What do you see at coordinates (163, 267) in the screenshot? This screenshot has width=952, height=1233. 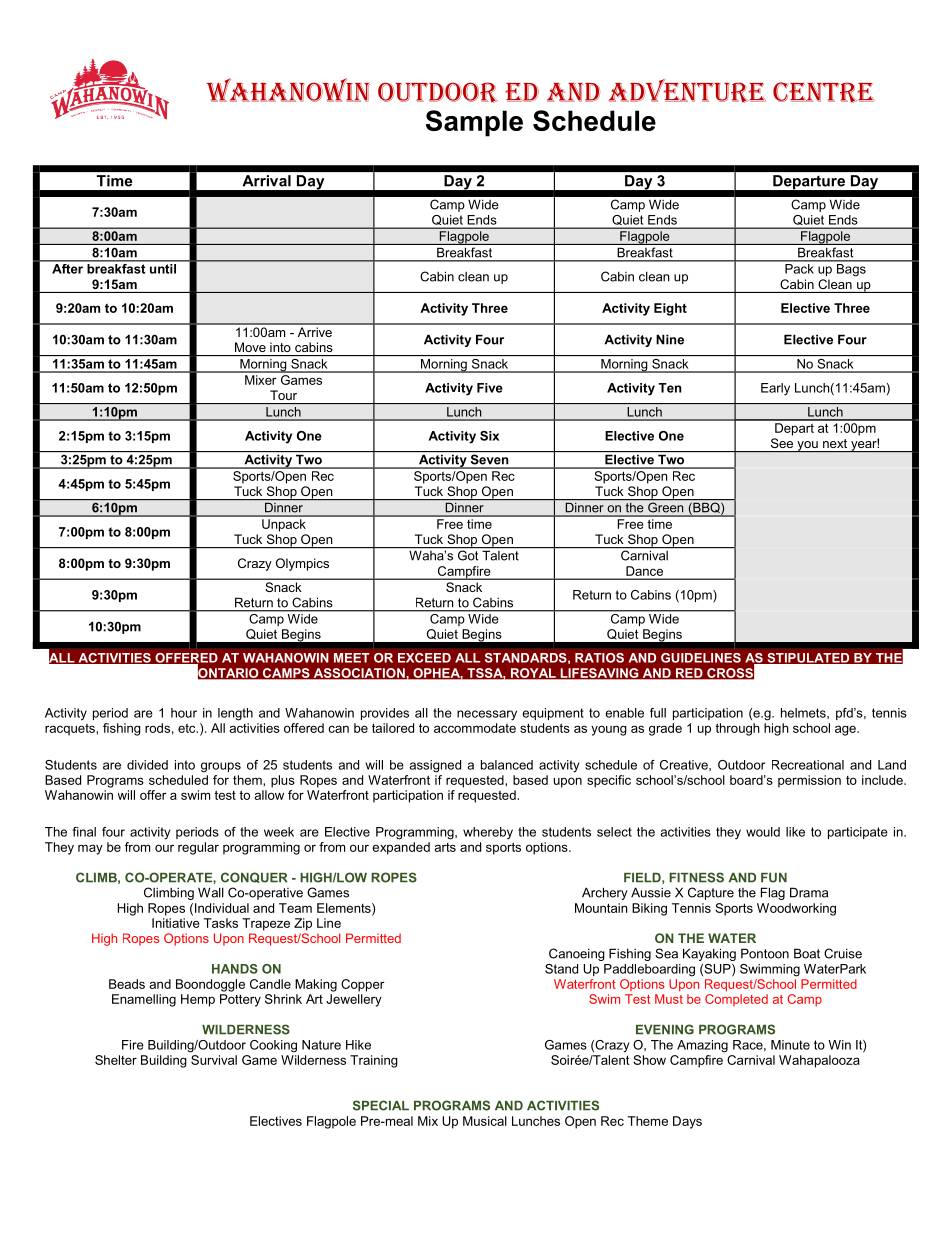 I see `until` at bounding box center [163, 267].
